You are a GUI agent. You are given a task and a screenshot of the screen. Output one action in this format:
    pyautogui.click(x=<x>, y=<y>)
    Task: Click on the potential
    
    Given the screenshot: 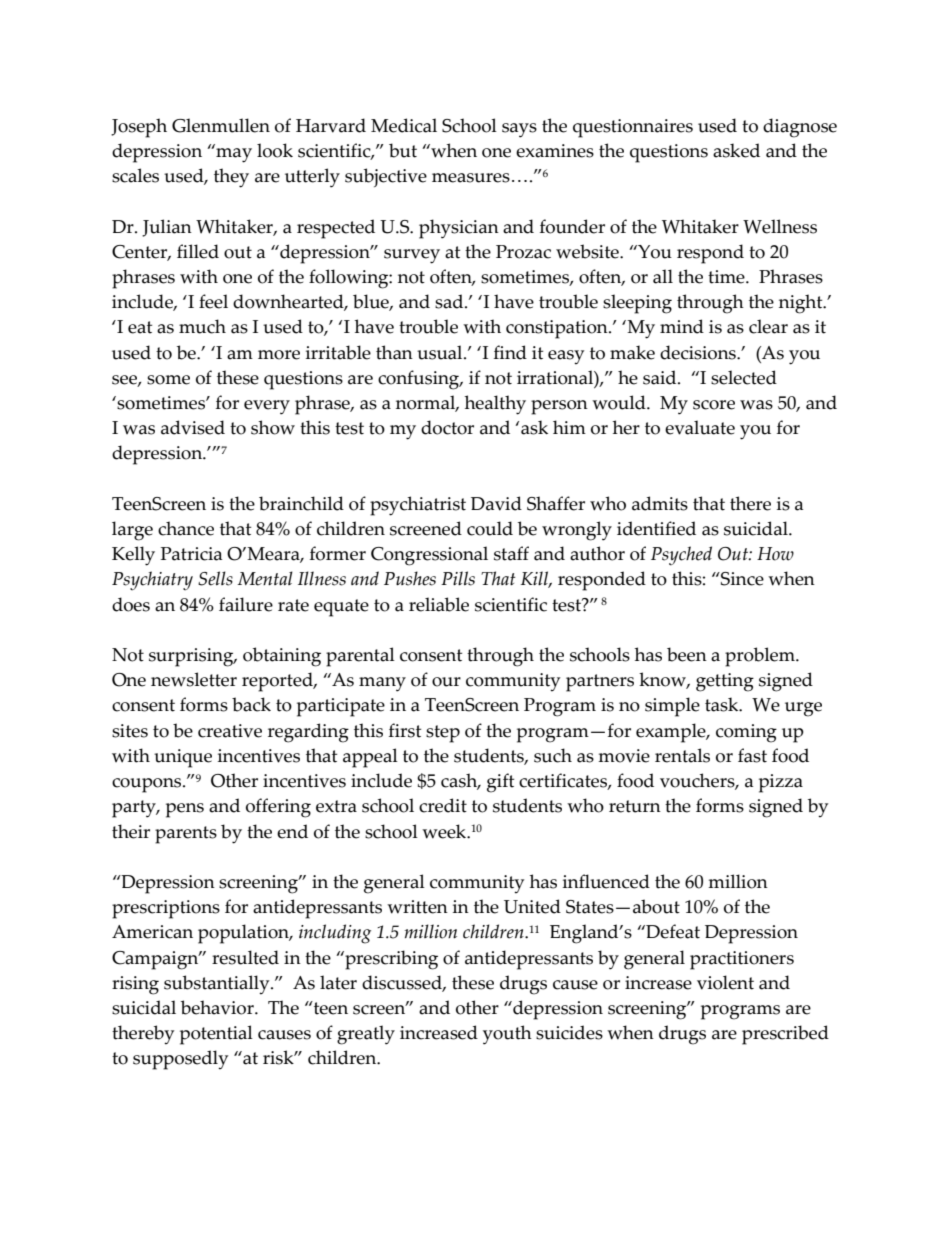 What is the action you would take?
    pyautogui.click(x=216, y=1035)
